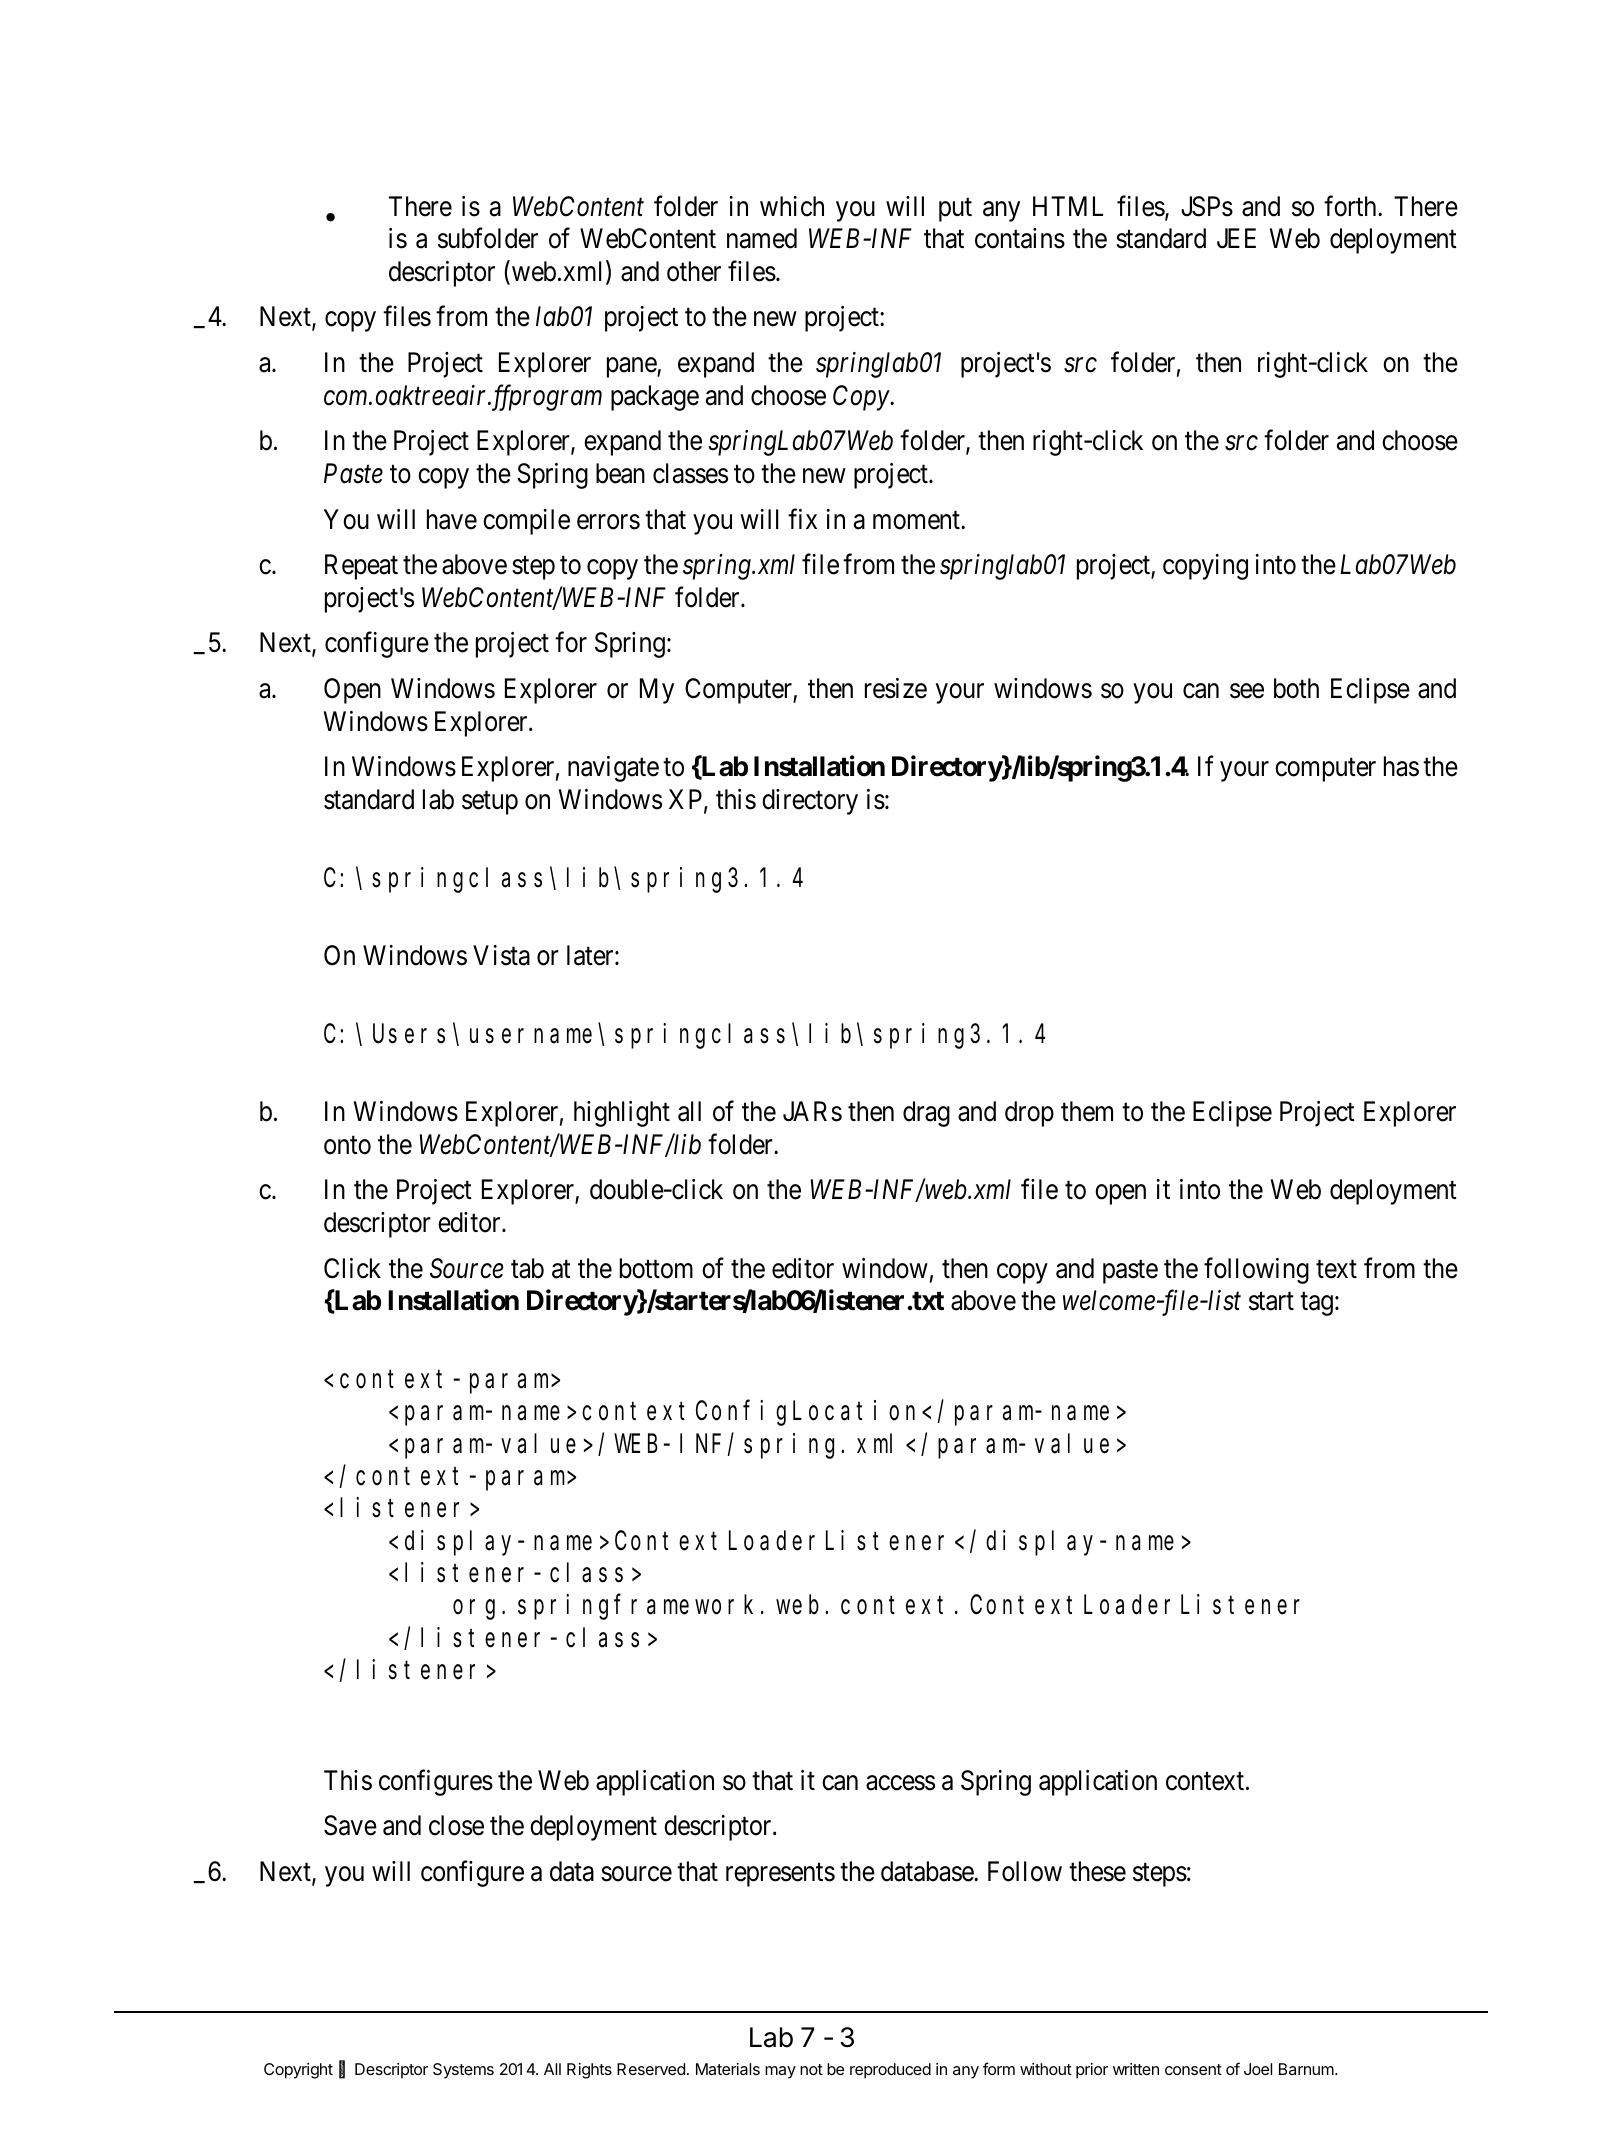 This image has height=2134, width=1602. I want to click on onto, so click(347, 1145).
